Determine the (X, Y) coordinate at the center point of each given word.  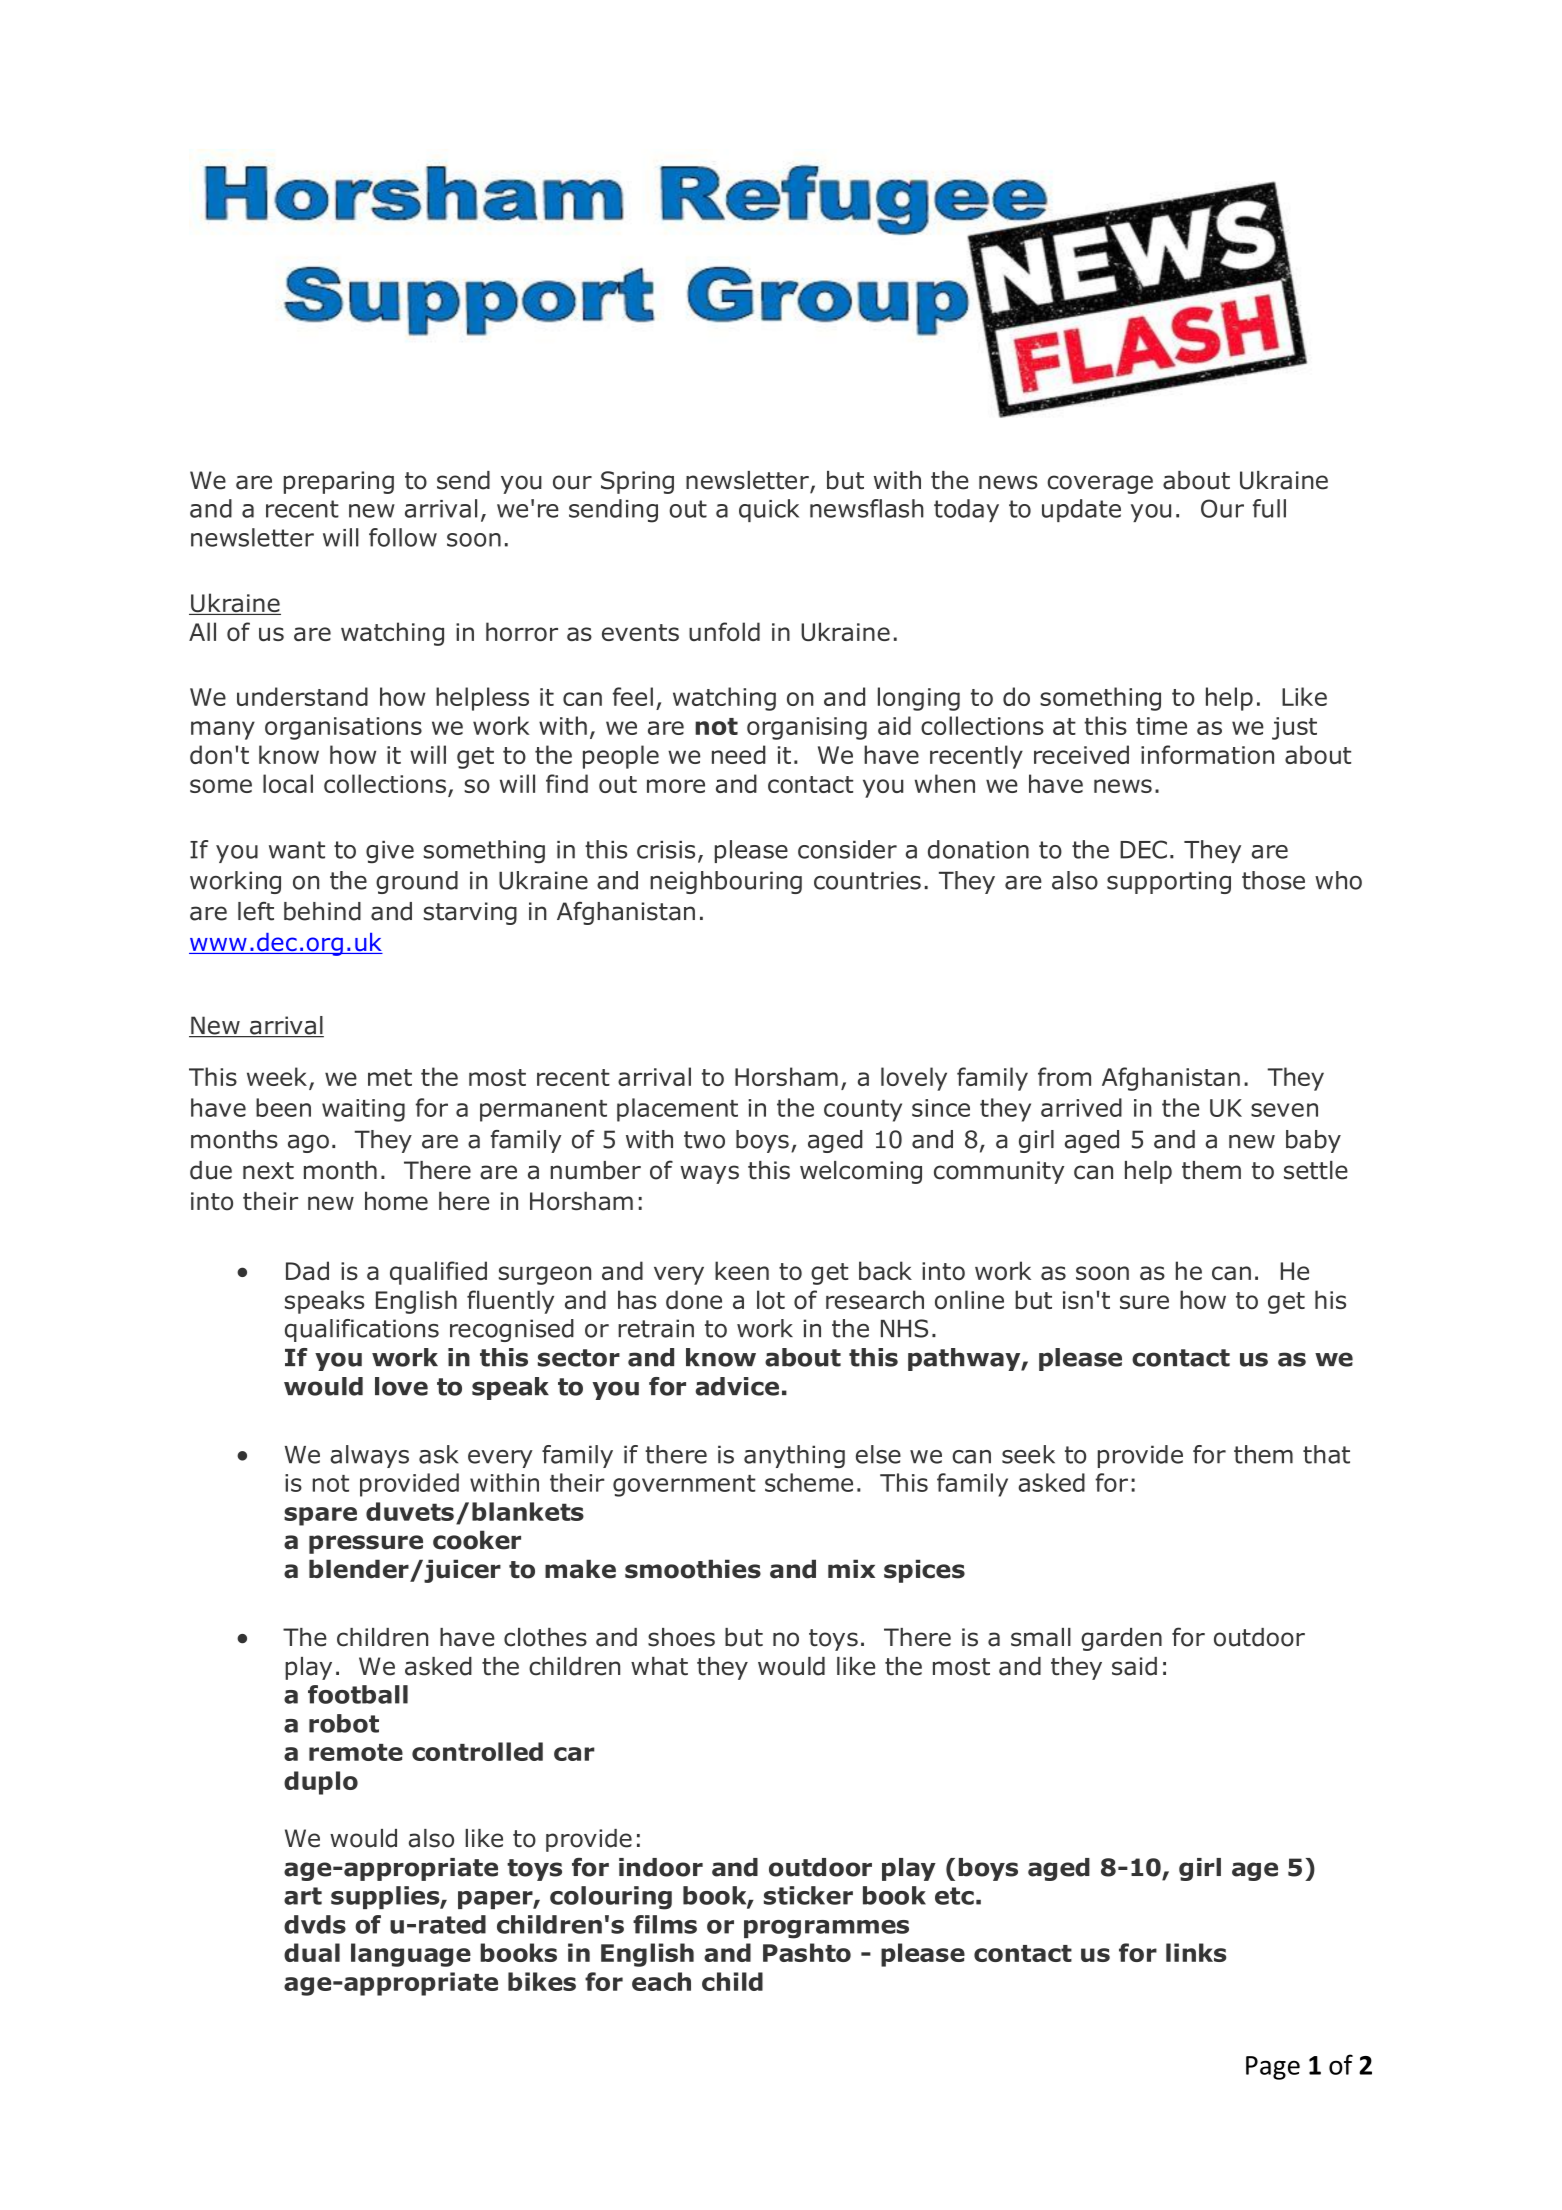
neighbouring (726, 882)
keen (742, 1270)
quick (769, 510)
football (358, 1694)
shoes (681, 1637)
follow (403, 537)
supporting (1169, 882)
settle (1316, 1170)
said (1134, 1666)
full (1269, 508)
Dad (307, 1270)
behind (322, 911)
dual (312, 1952)
